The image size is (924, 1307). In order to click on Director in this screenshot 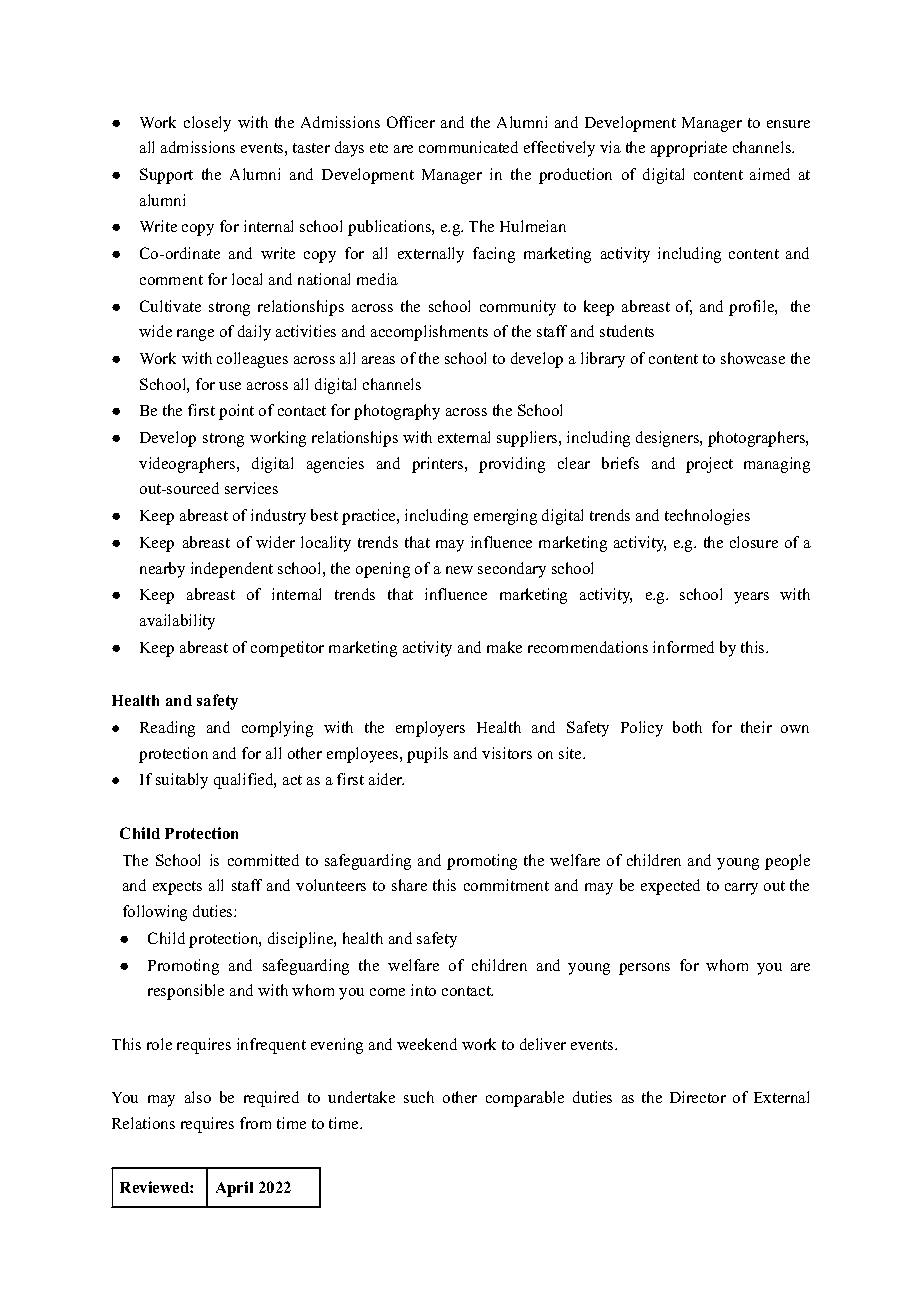, I will do `click(698, 1097)`.
